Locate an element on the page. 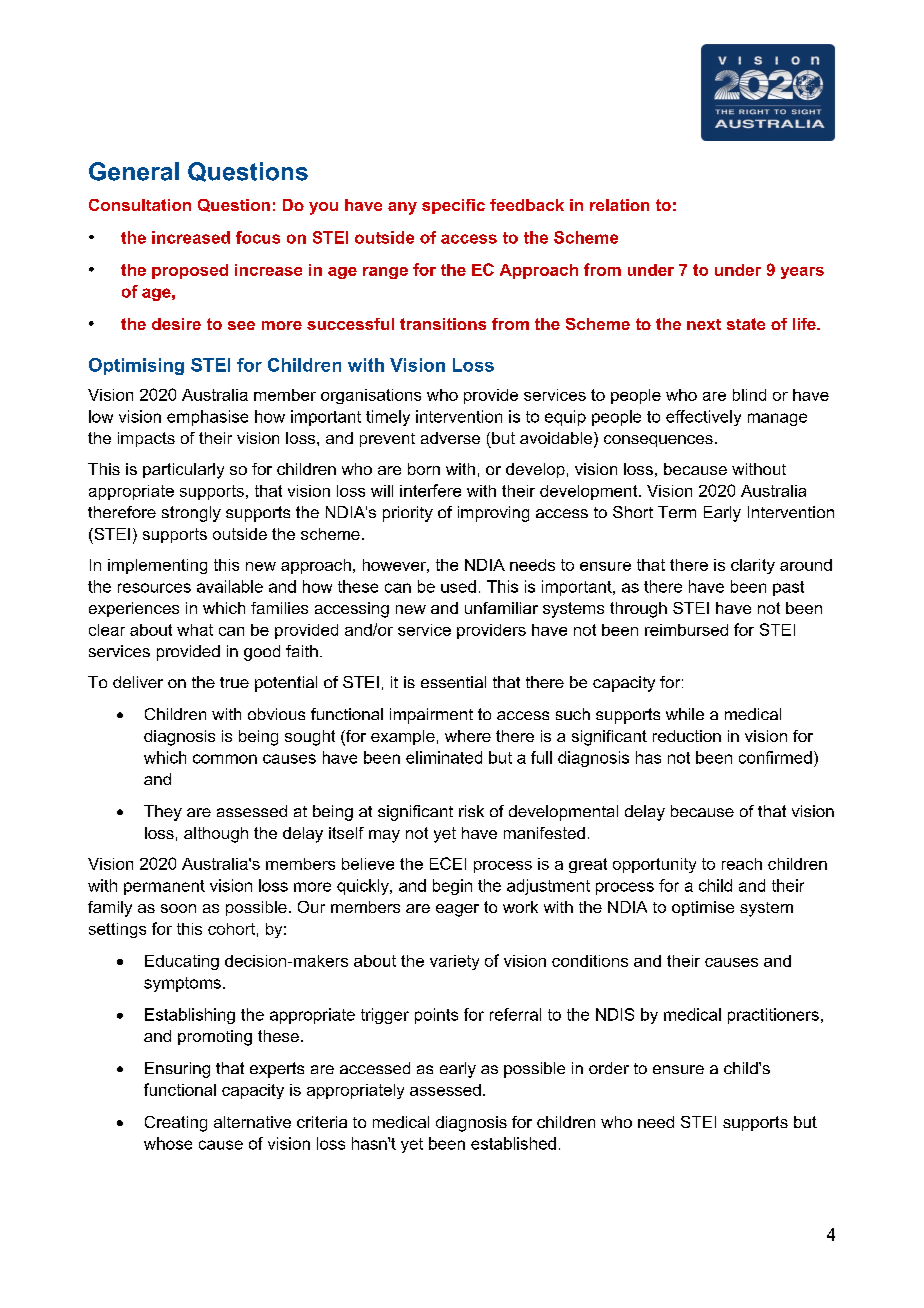 The image size is (924, 1308). relation is located at coordinates (619, 205).
